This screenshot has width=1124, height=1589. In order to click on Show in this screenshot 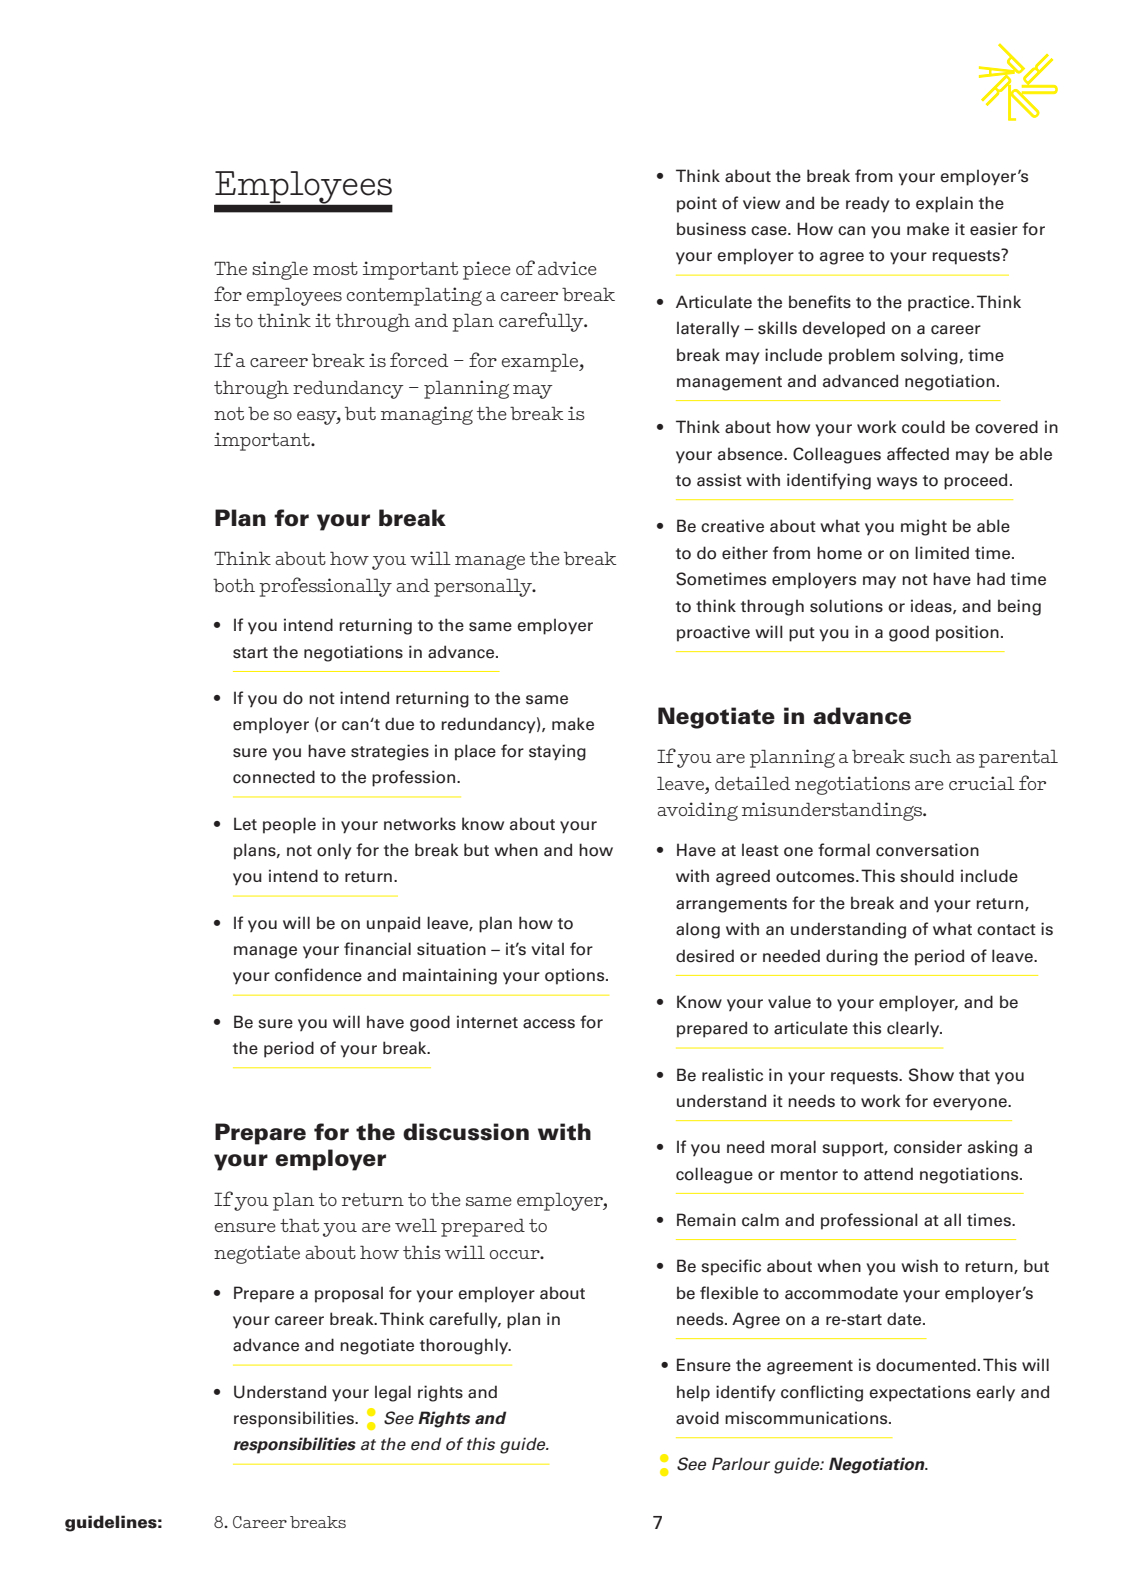, I will do `click(931, 1075)`.
